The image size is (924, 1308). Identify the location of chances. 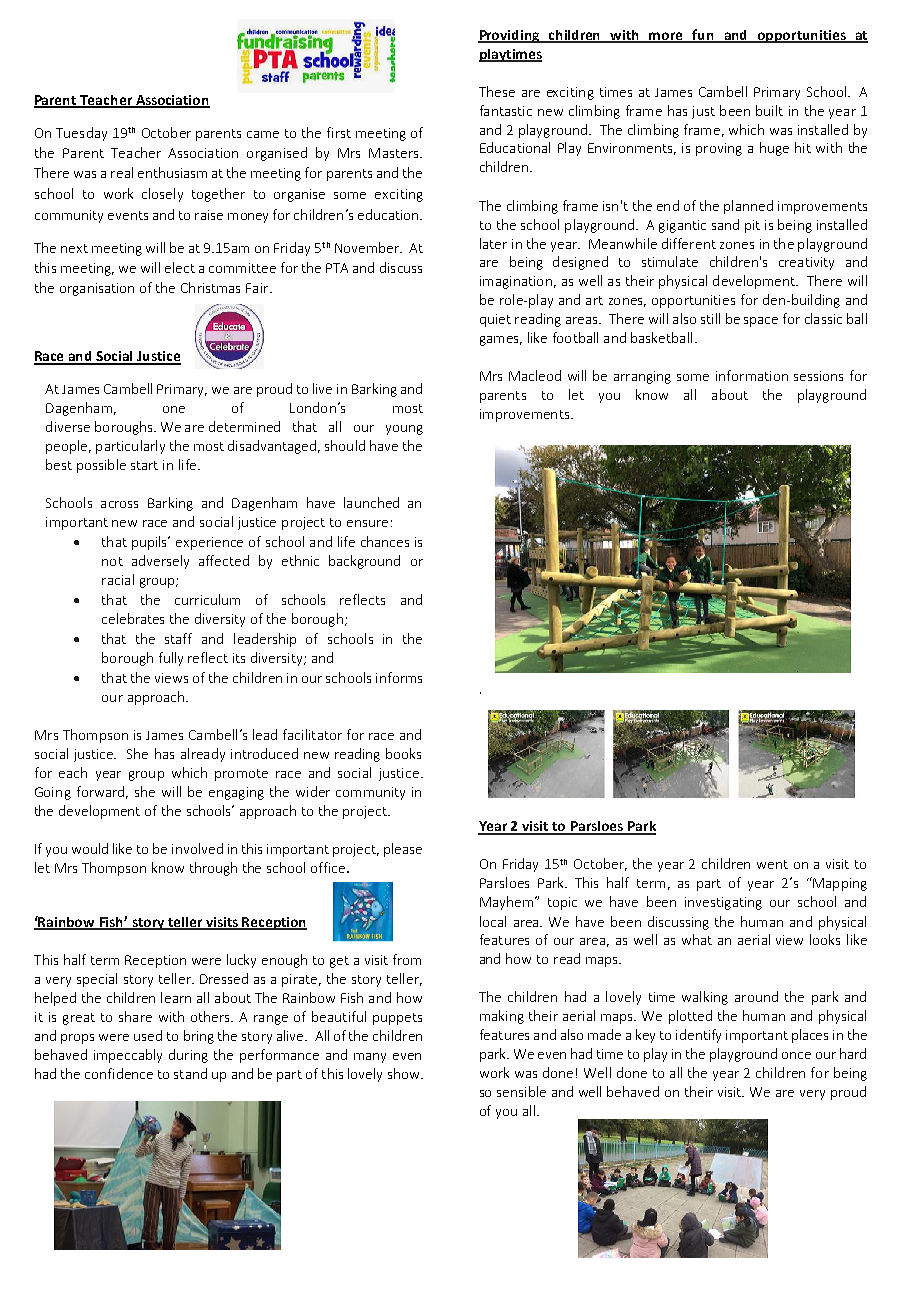
(385, 541).
